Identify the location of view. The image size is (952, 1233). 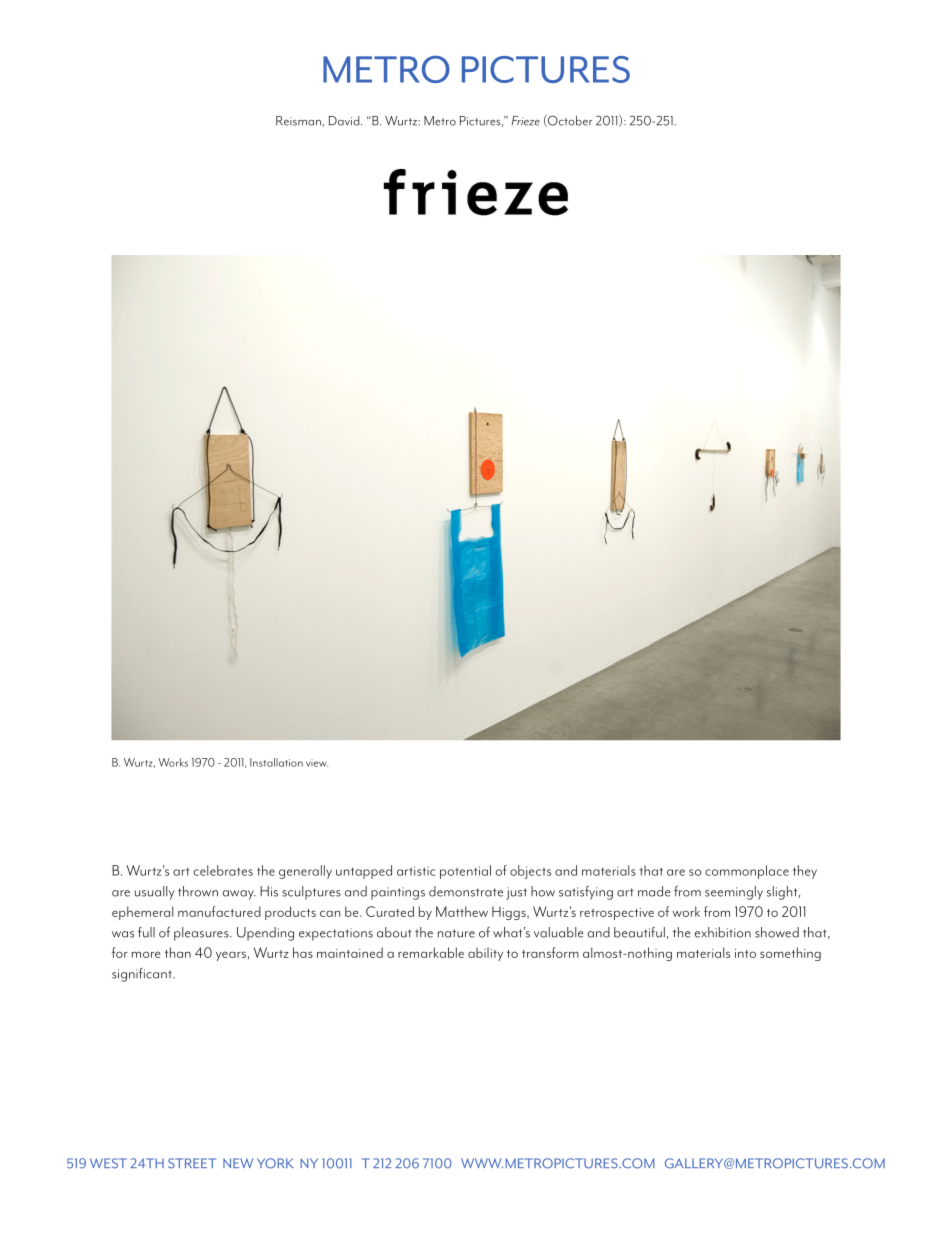
(317, 763).
